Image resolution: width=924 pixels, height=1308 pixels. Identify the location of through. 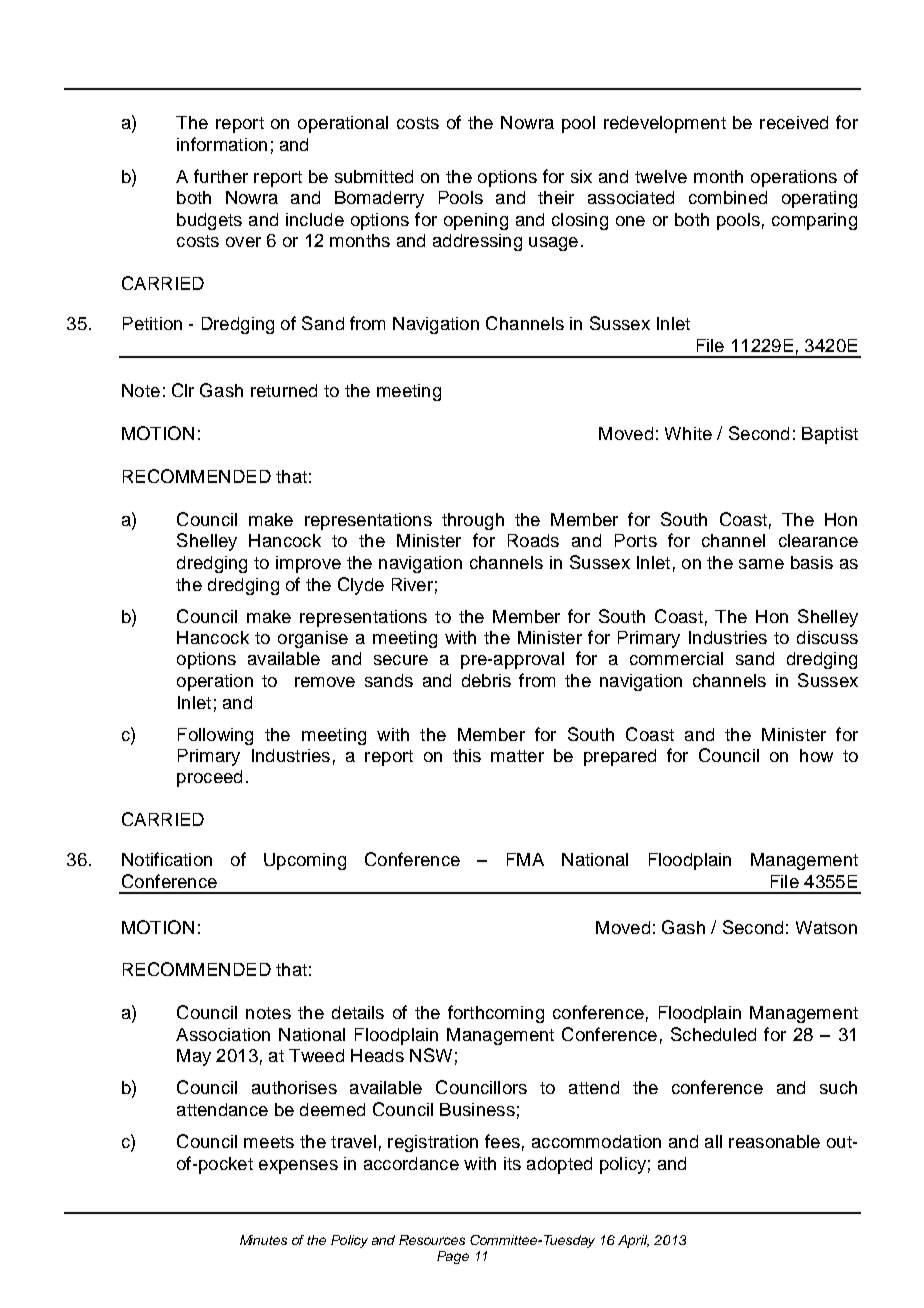
(473, 521).
